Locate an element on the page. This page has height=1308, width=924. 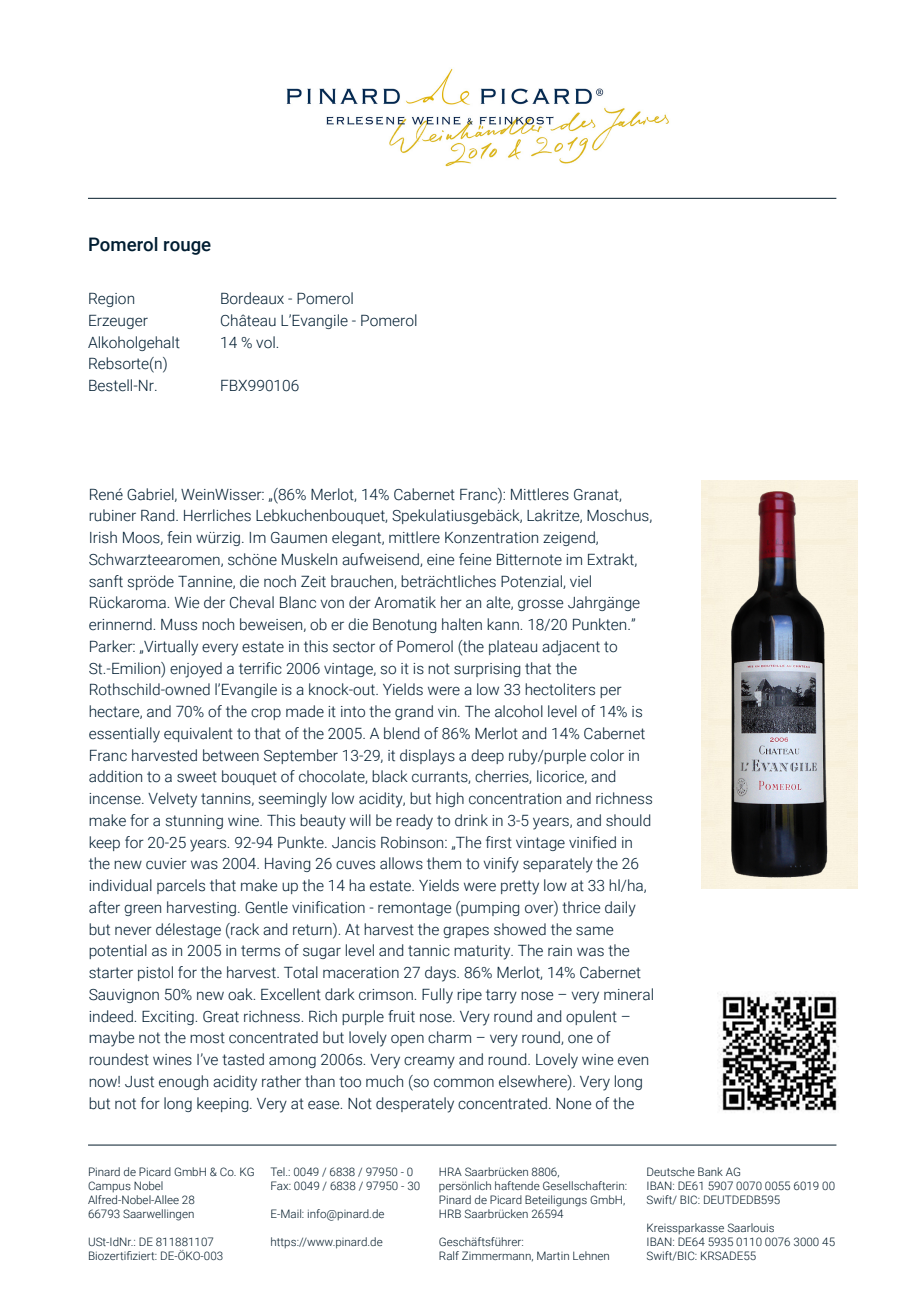
rouge is located at coordinates (187, 248).
